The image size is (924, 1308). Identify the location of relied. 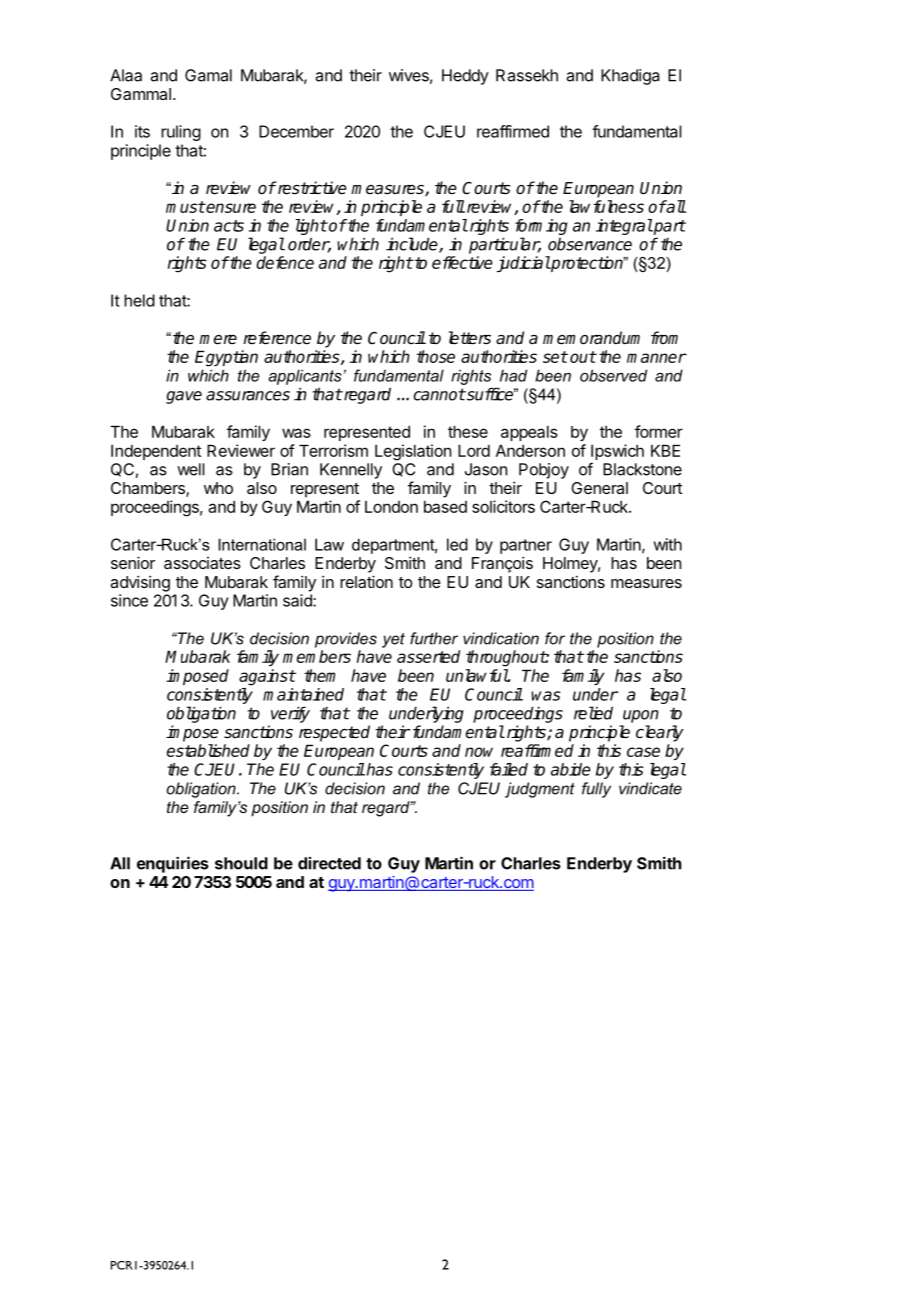
(593, 713).
